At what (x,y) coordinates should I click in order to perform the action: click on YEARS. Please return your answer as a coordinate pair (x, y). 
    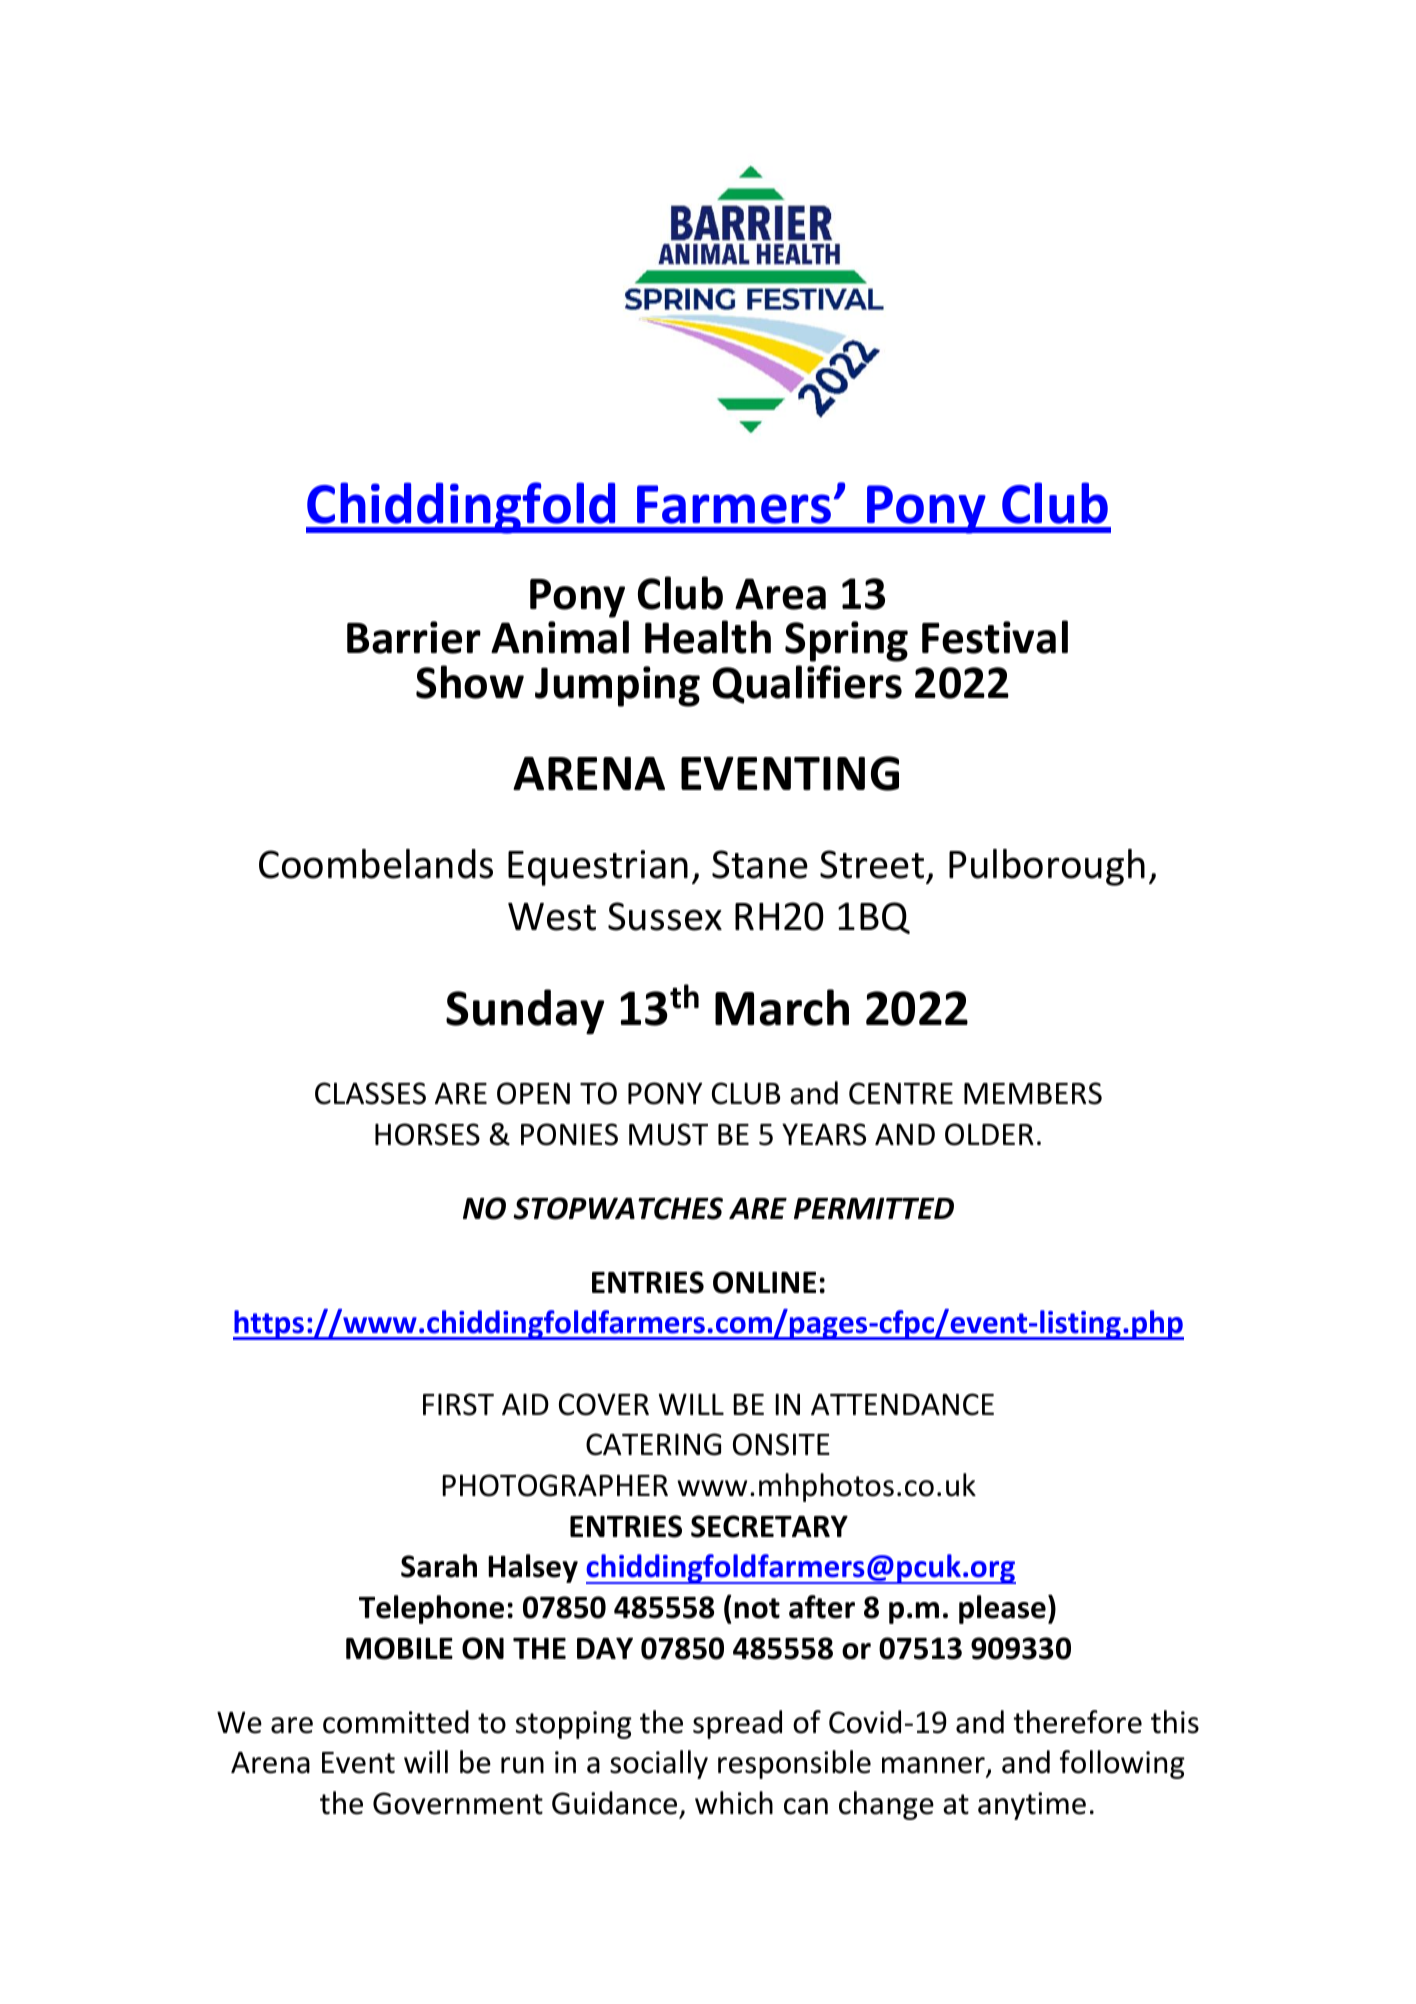
    Looking at the image, I should click on (824, 1134).
